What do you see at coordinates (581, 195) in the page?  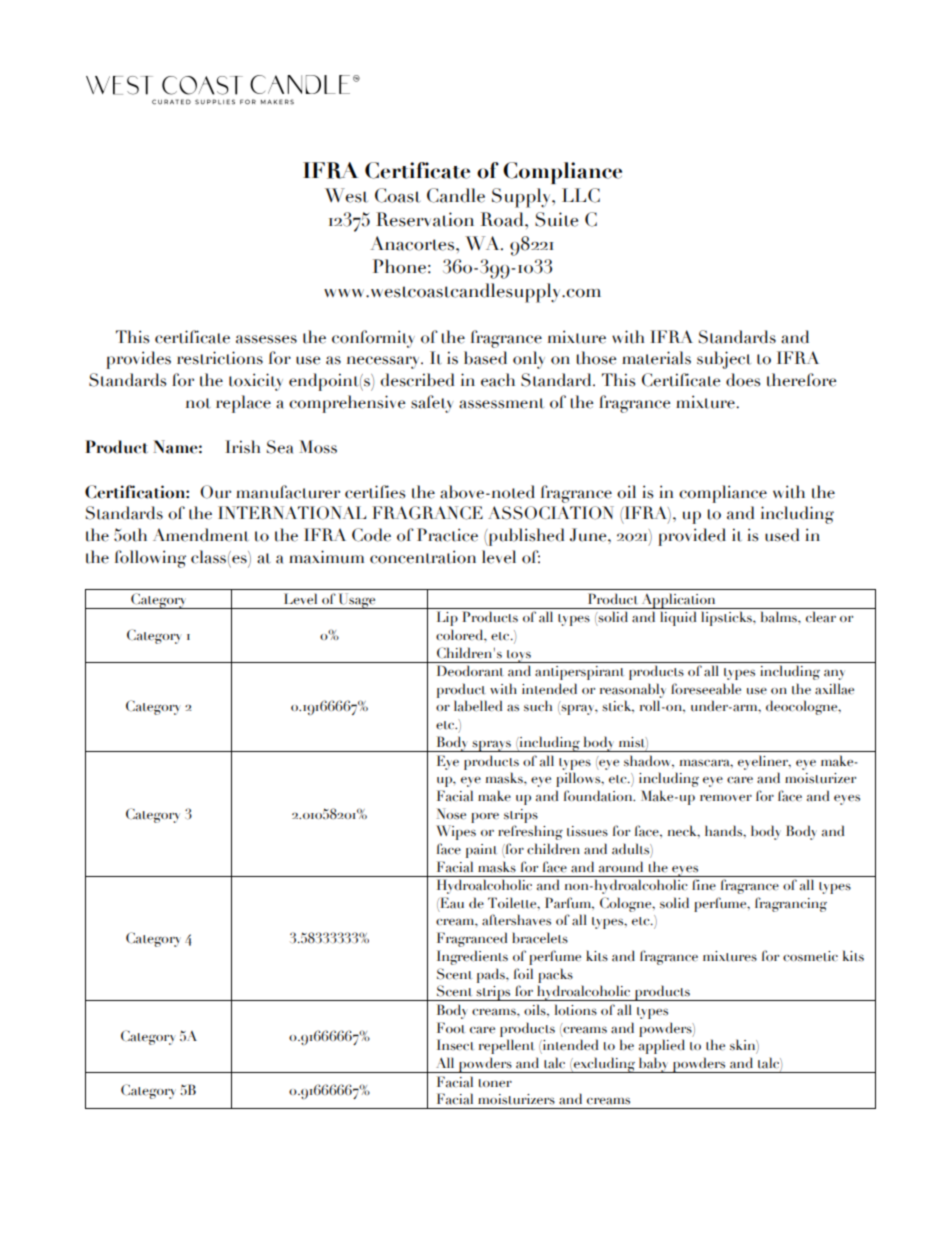 I see `LLC` at bounding box center [581, 195].
